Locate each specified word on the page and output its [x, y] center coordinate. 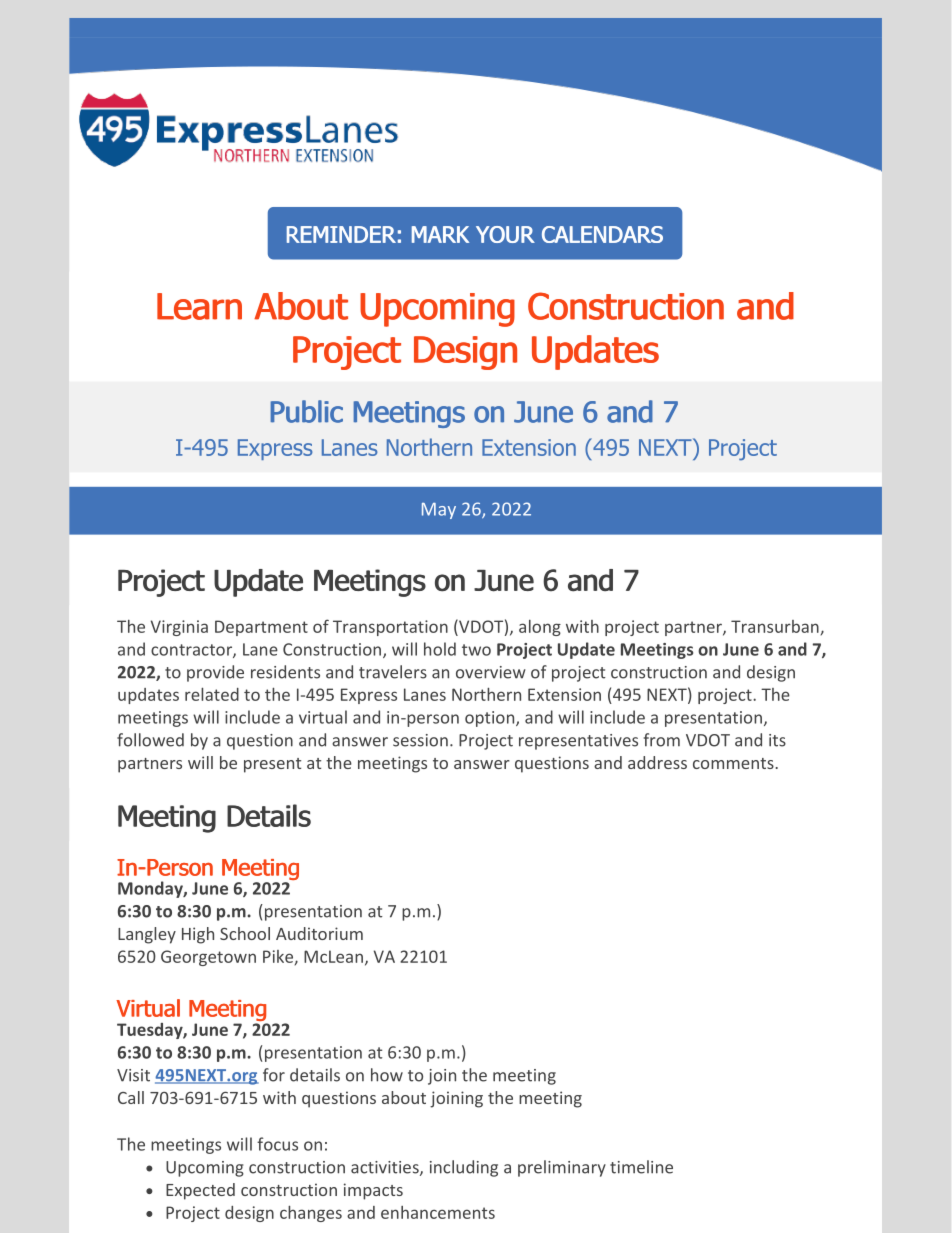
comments [733, 763]
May [439, 511]
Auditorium [319, 933]
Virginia [179, 628]
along [540, 628]
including [464, 1168]
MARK [440, 234]
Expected [200, 1191]
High [198, 935]
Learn [199, 306]
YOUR [505, 234]
